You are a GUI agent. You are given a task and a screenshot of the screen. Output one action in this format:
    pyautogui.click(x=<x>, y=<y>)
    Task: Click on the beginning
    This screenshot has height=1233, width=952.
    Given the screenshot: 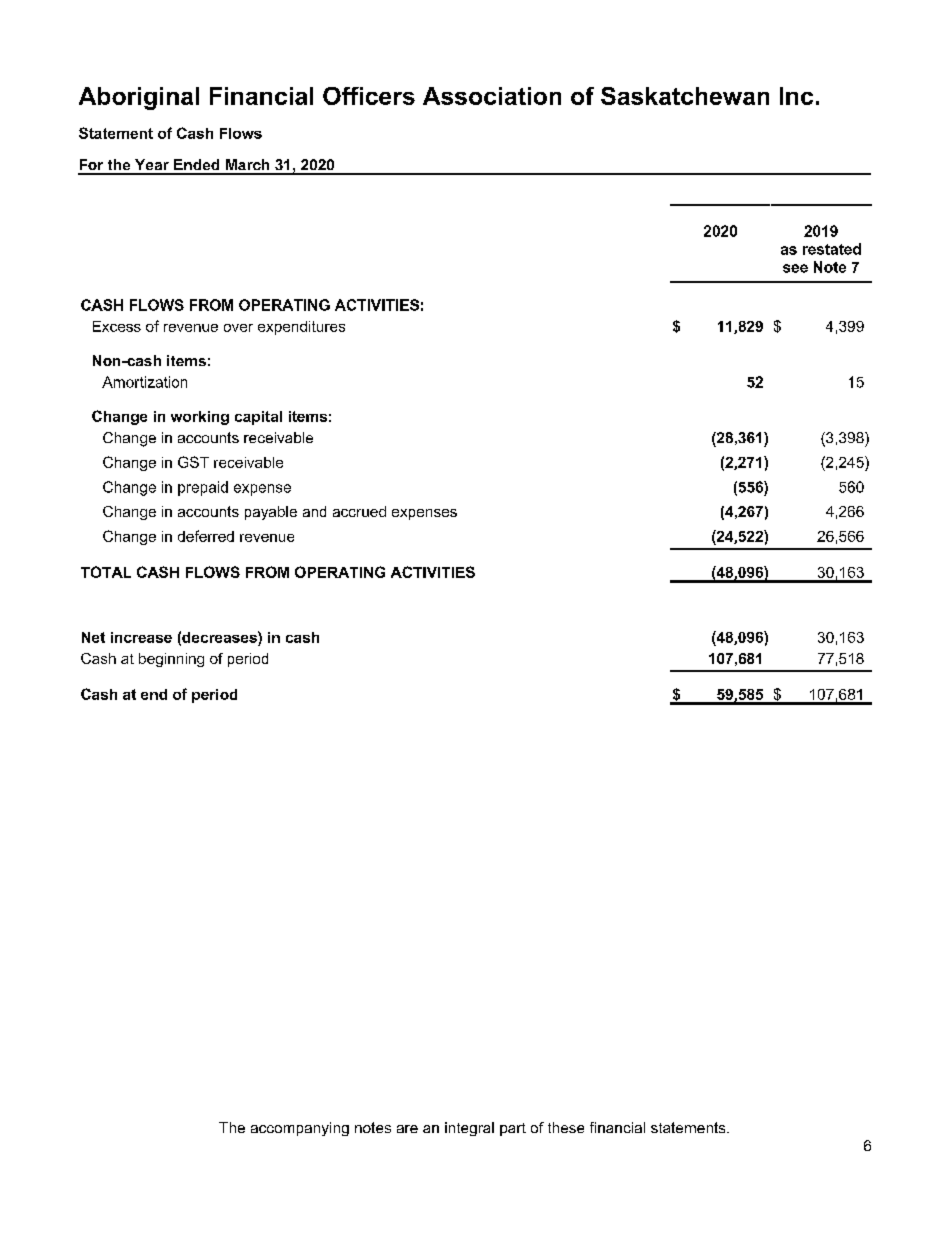 What is the action you would take?
    pyautogui.click(x=171, y=660)
